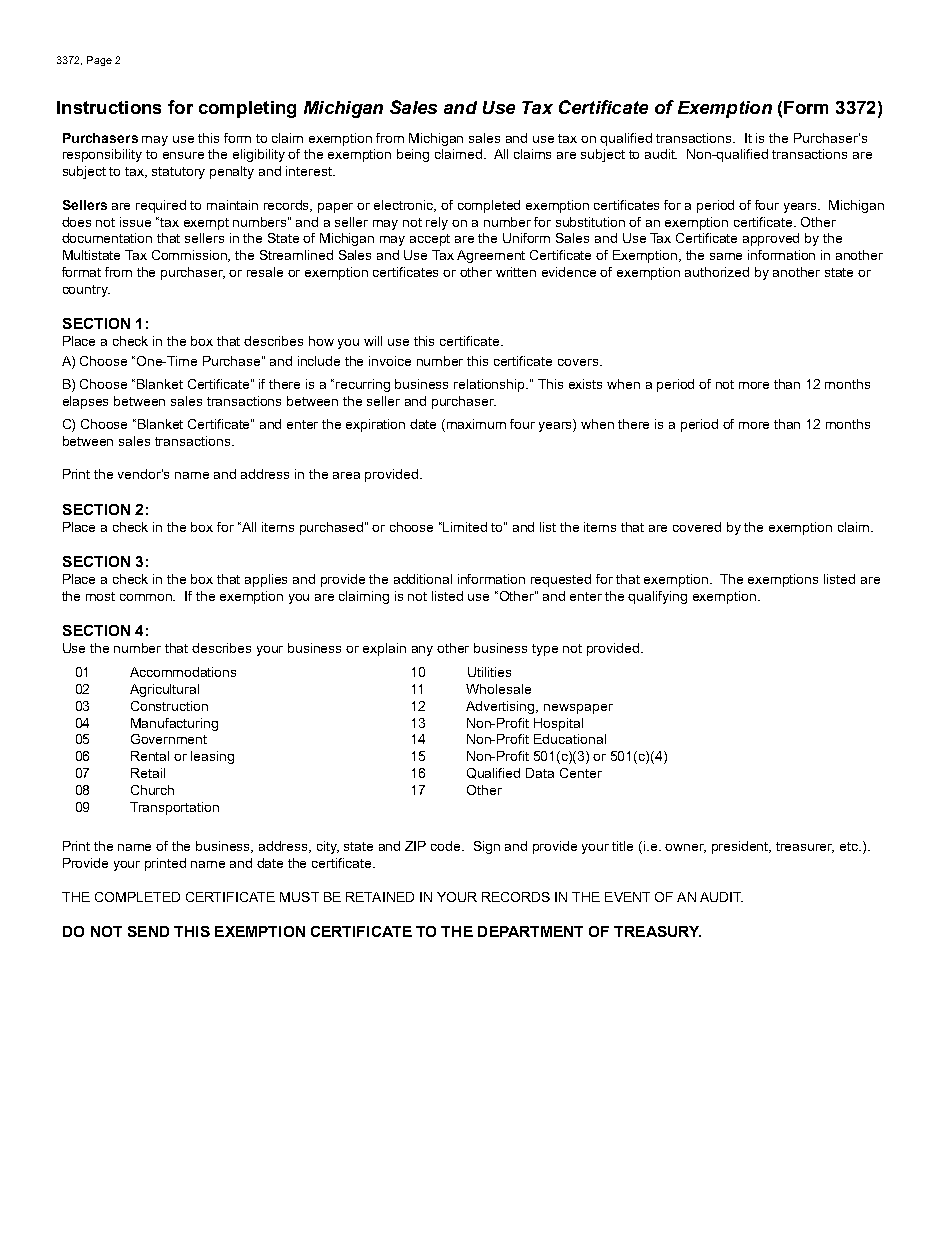  I want to click on SEND, so click(148, 931).
